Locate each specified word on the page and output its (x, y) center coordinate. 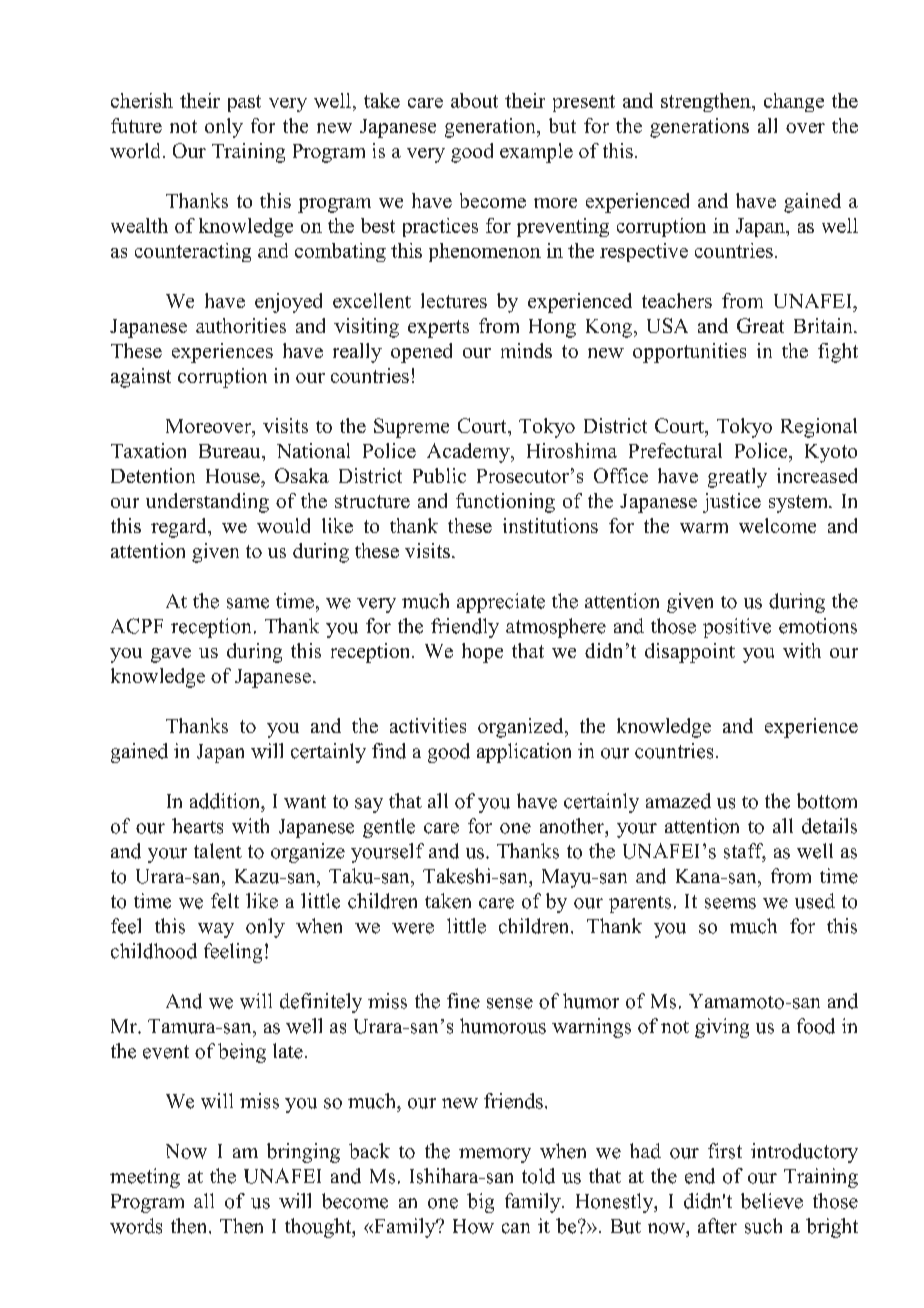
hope (482, 653)
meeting (145, 1178)
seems (730, 903)
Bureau (231, 451)
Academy (469, 453)
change (794, 102)
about (474, 100)
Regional (819, 428)
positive (737, 628)
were (413, 928)
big (480, 1203)
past (244, 103)
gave (171, 655)
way (216, 930)
